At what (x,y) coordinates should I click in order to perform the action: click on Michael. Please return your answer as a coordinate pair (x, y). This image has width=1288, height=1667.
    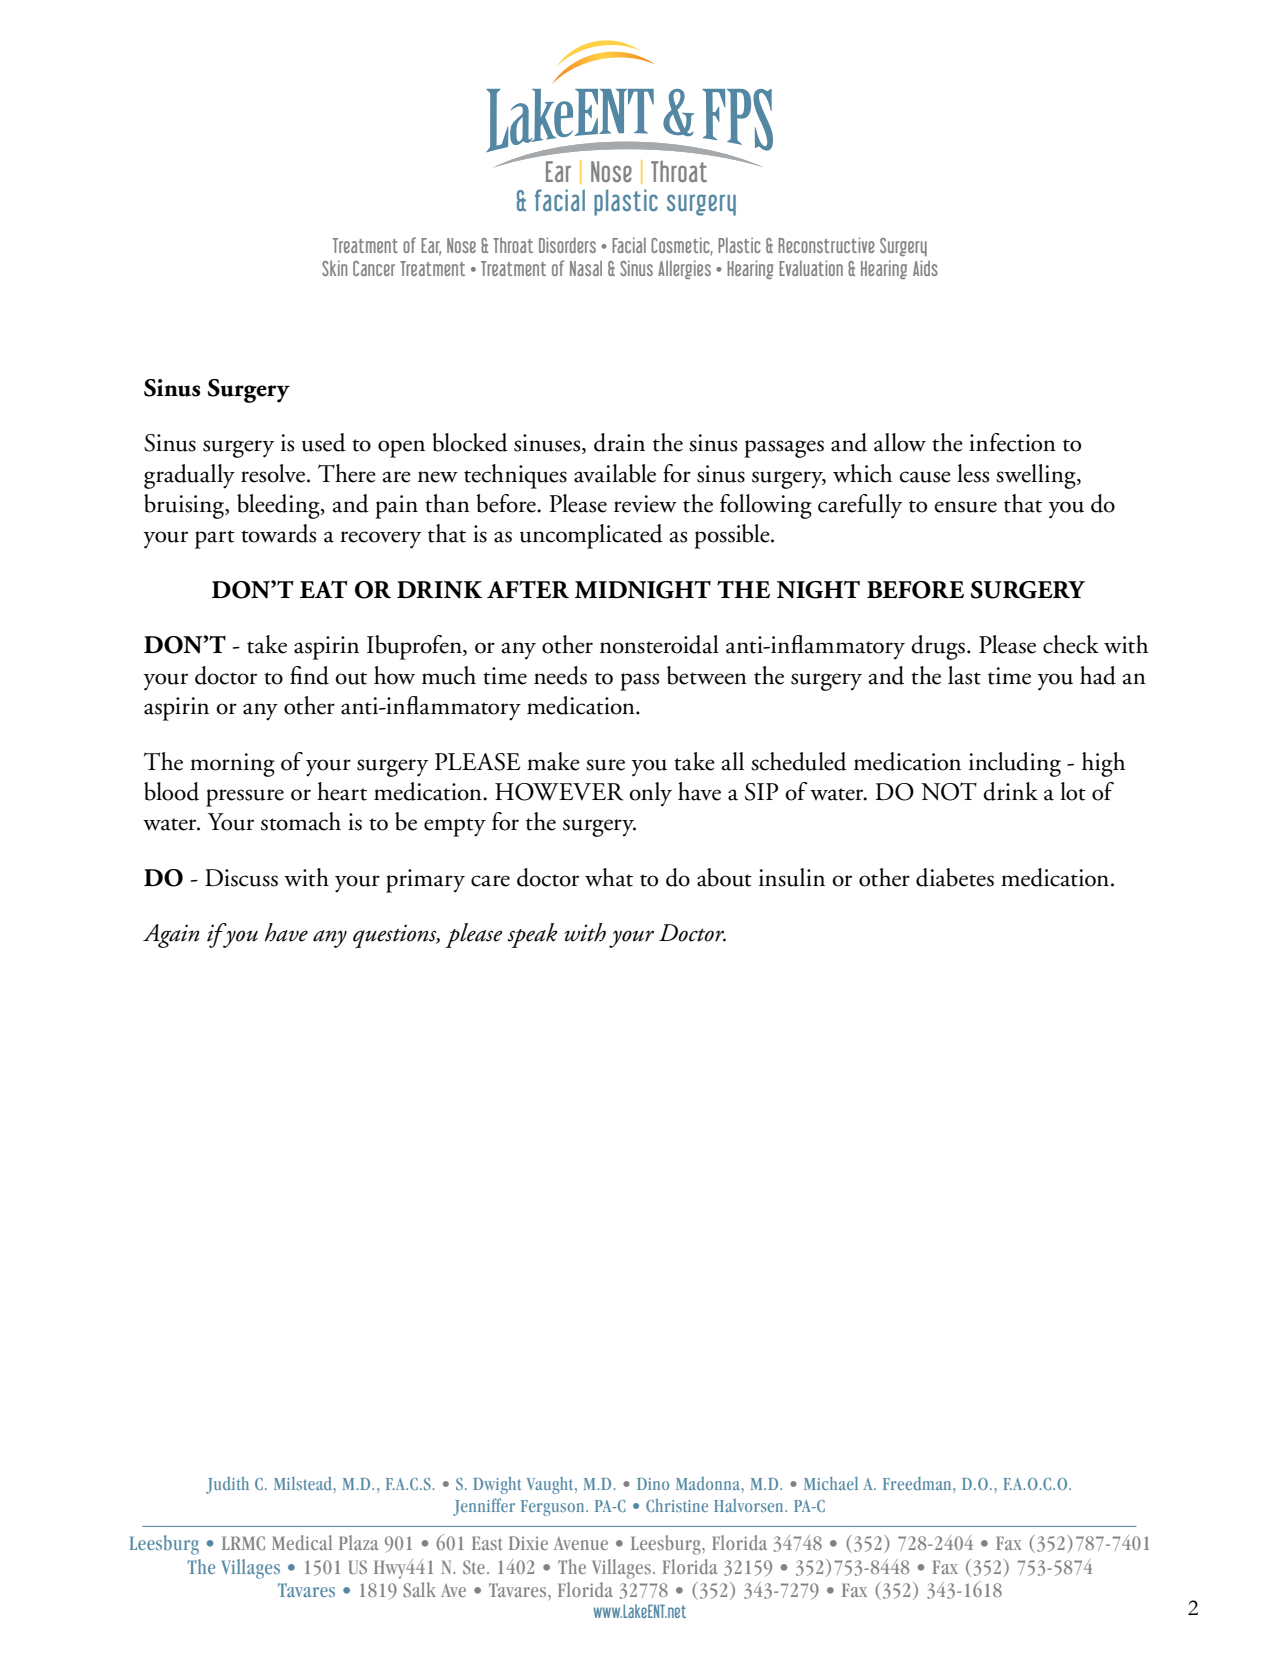
    Looking at the image, I should click on (831, 1483).
